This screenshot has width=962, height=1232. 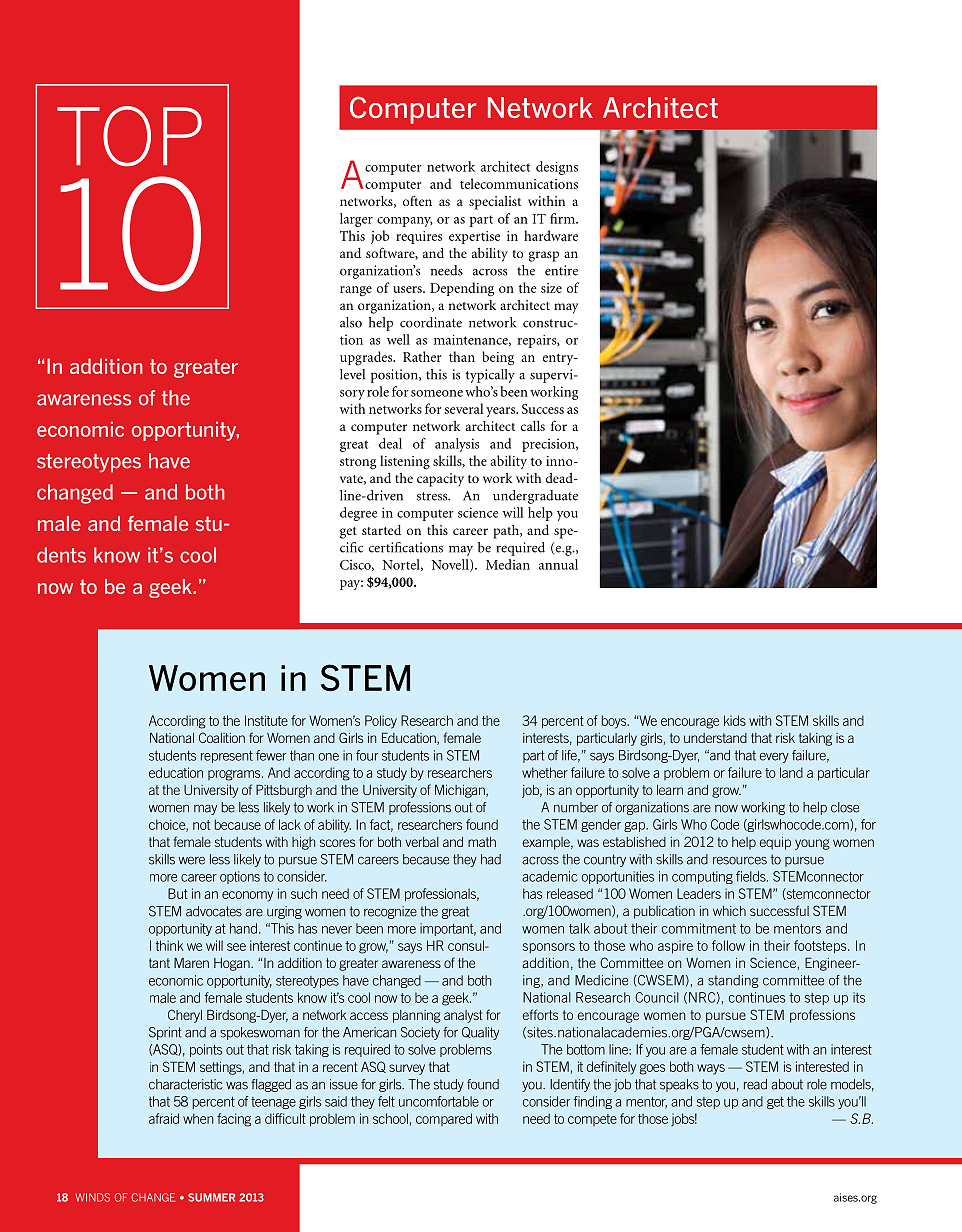 I want to click on degree, so click(x=358, y=514).
